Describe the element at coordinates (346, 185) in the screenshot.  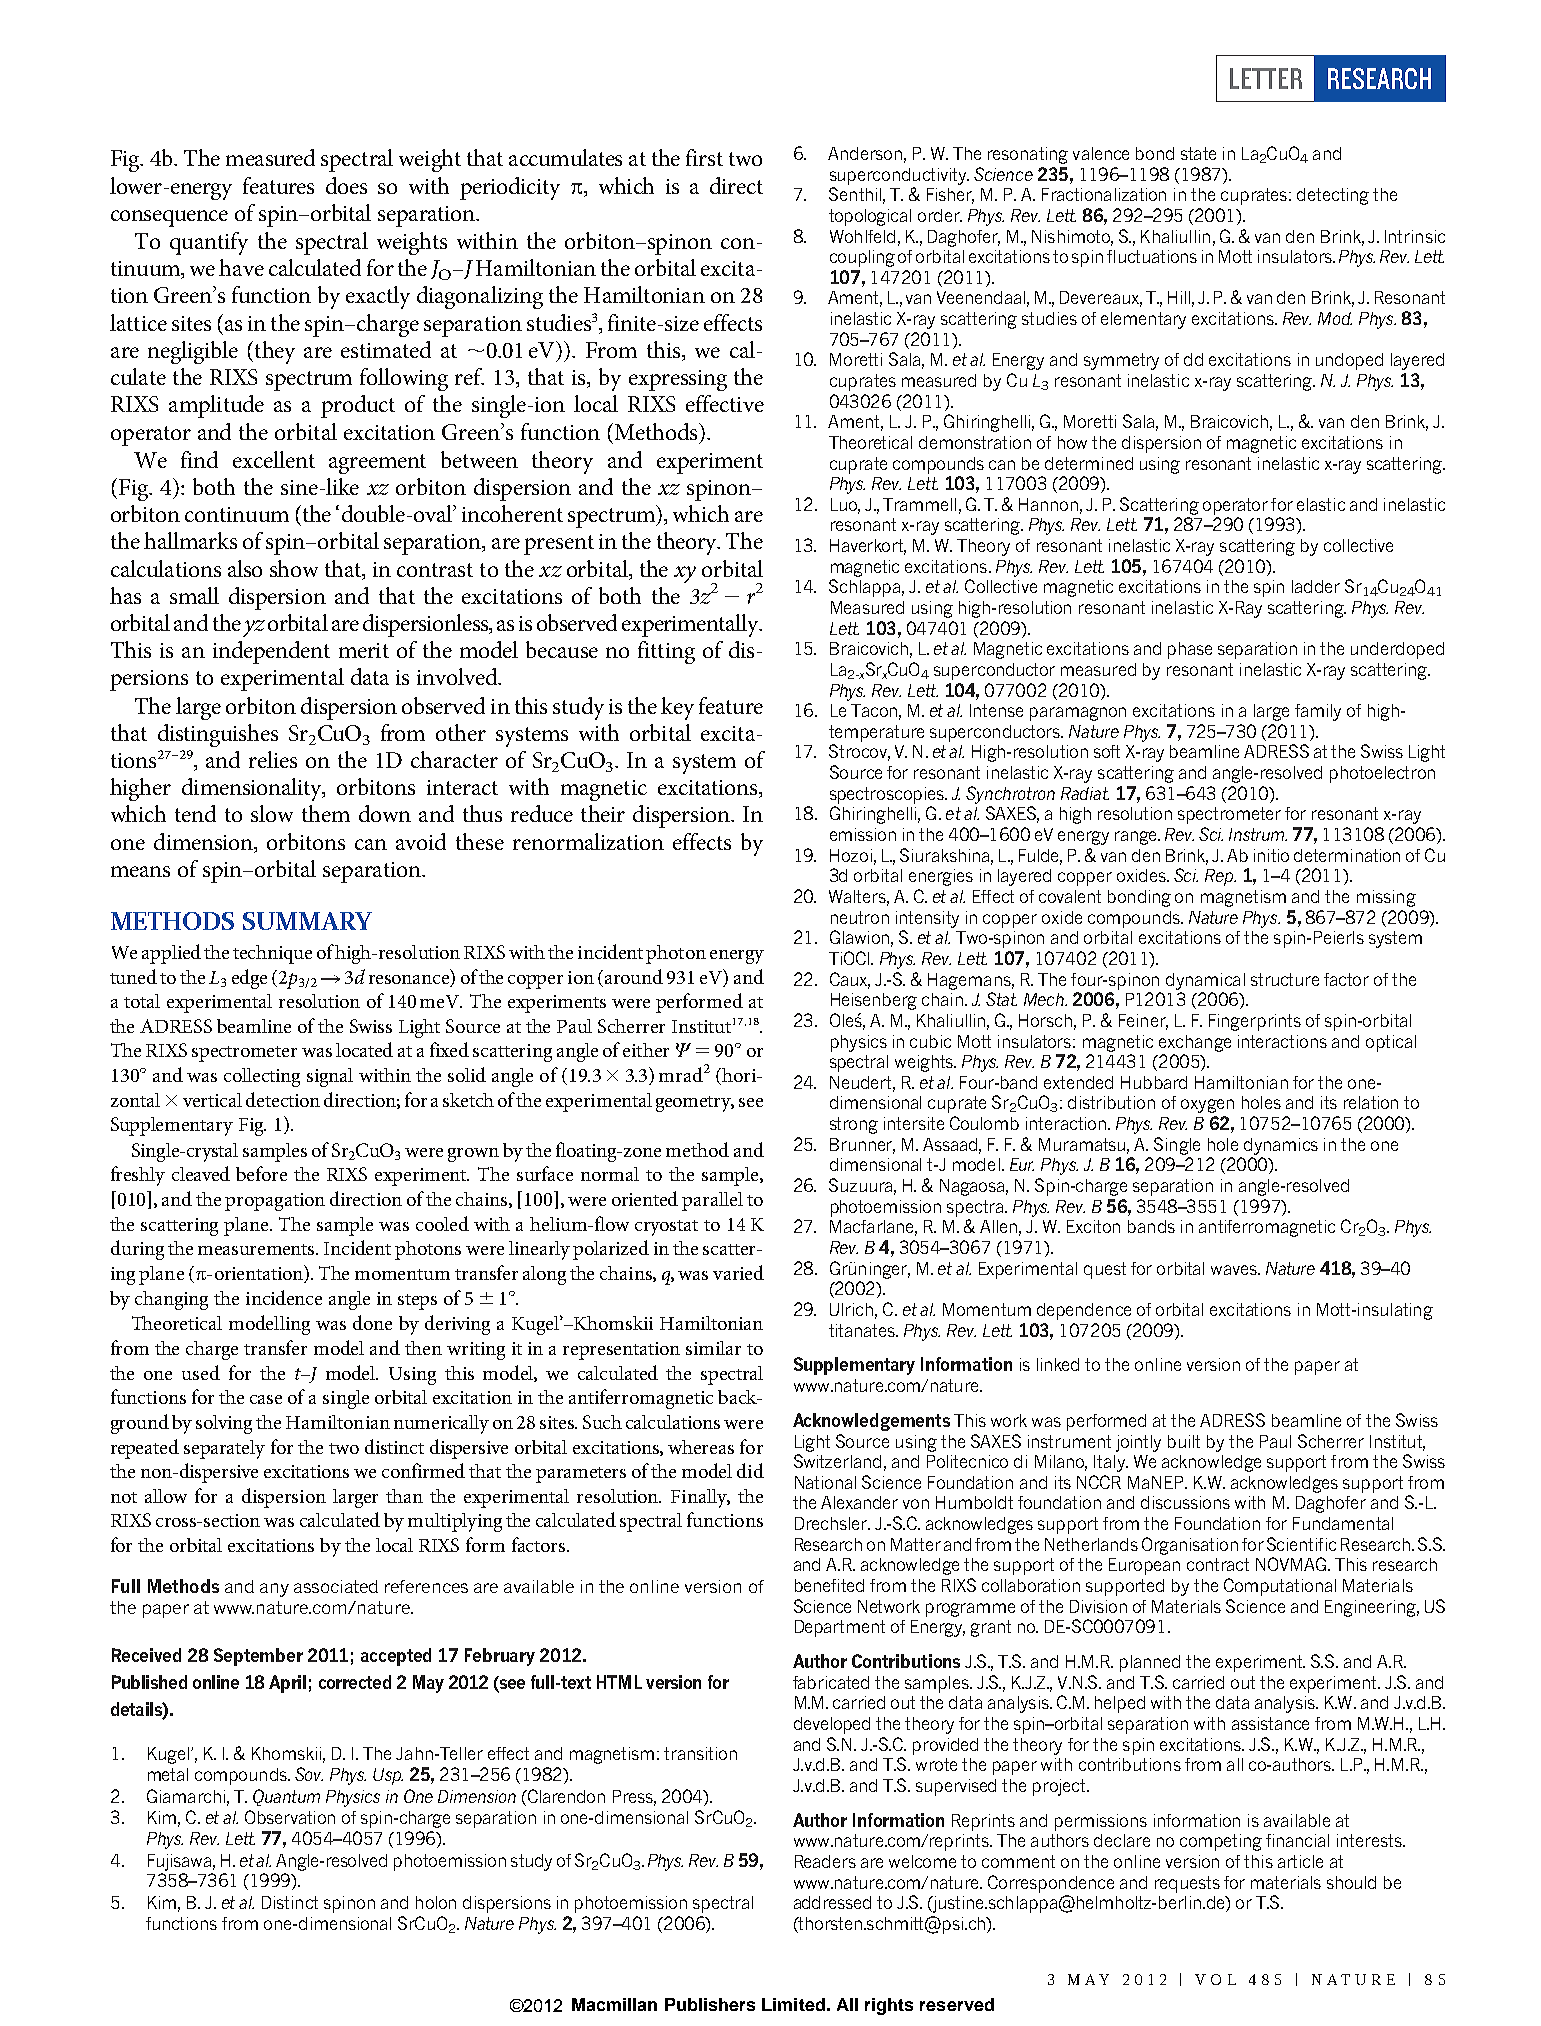
I see `does` at that location.
